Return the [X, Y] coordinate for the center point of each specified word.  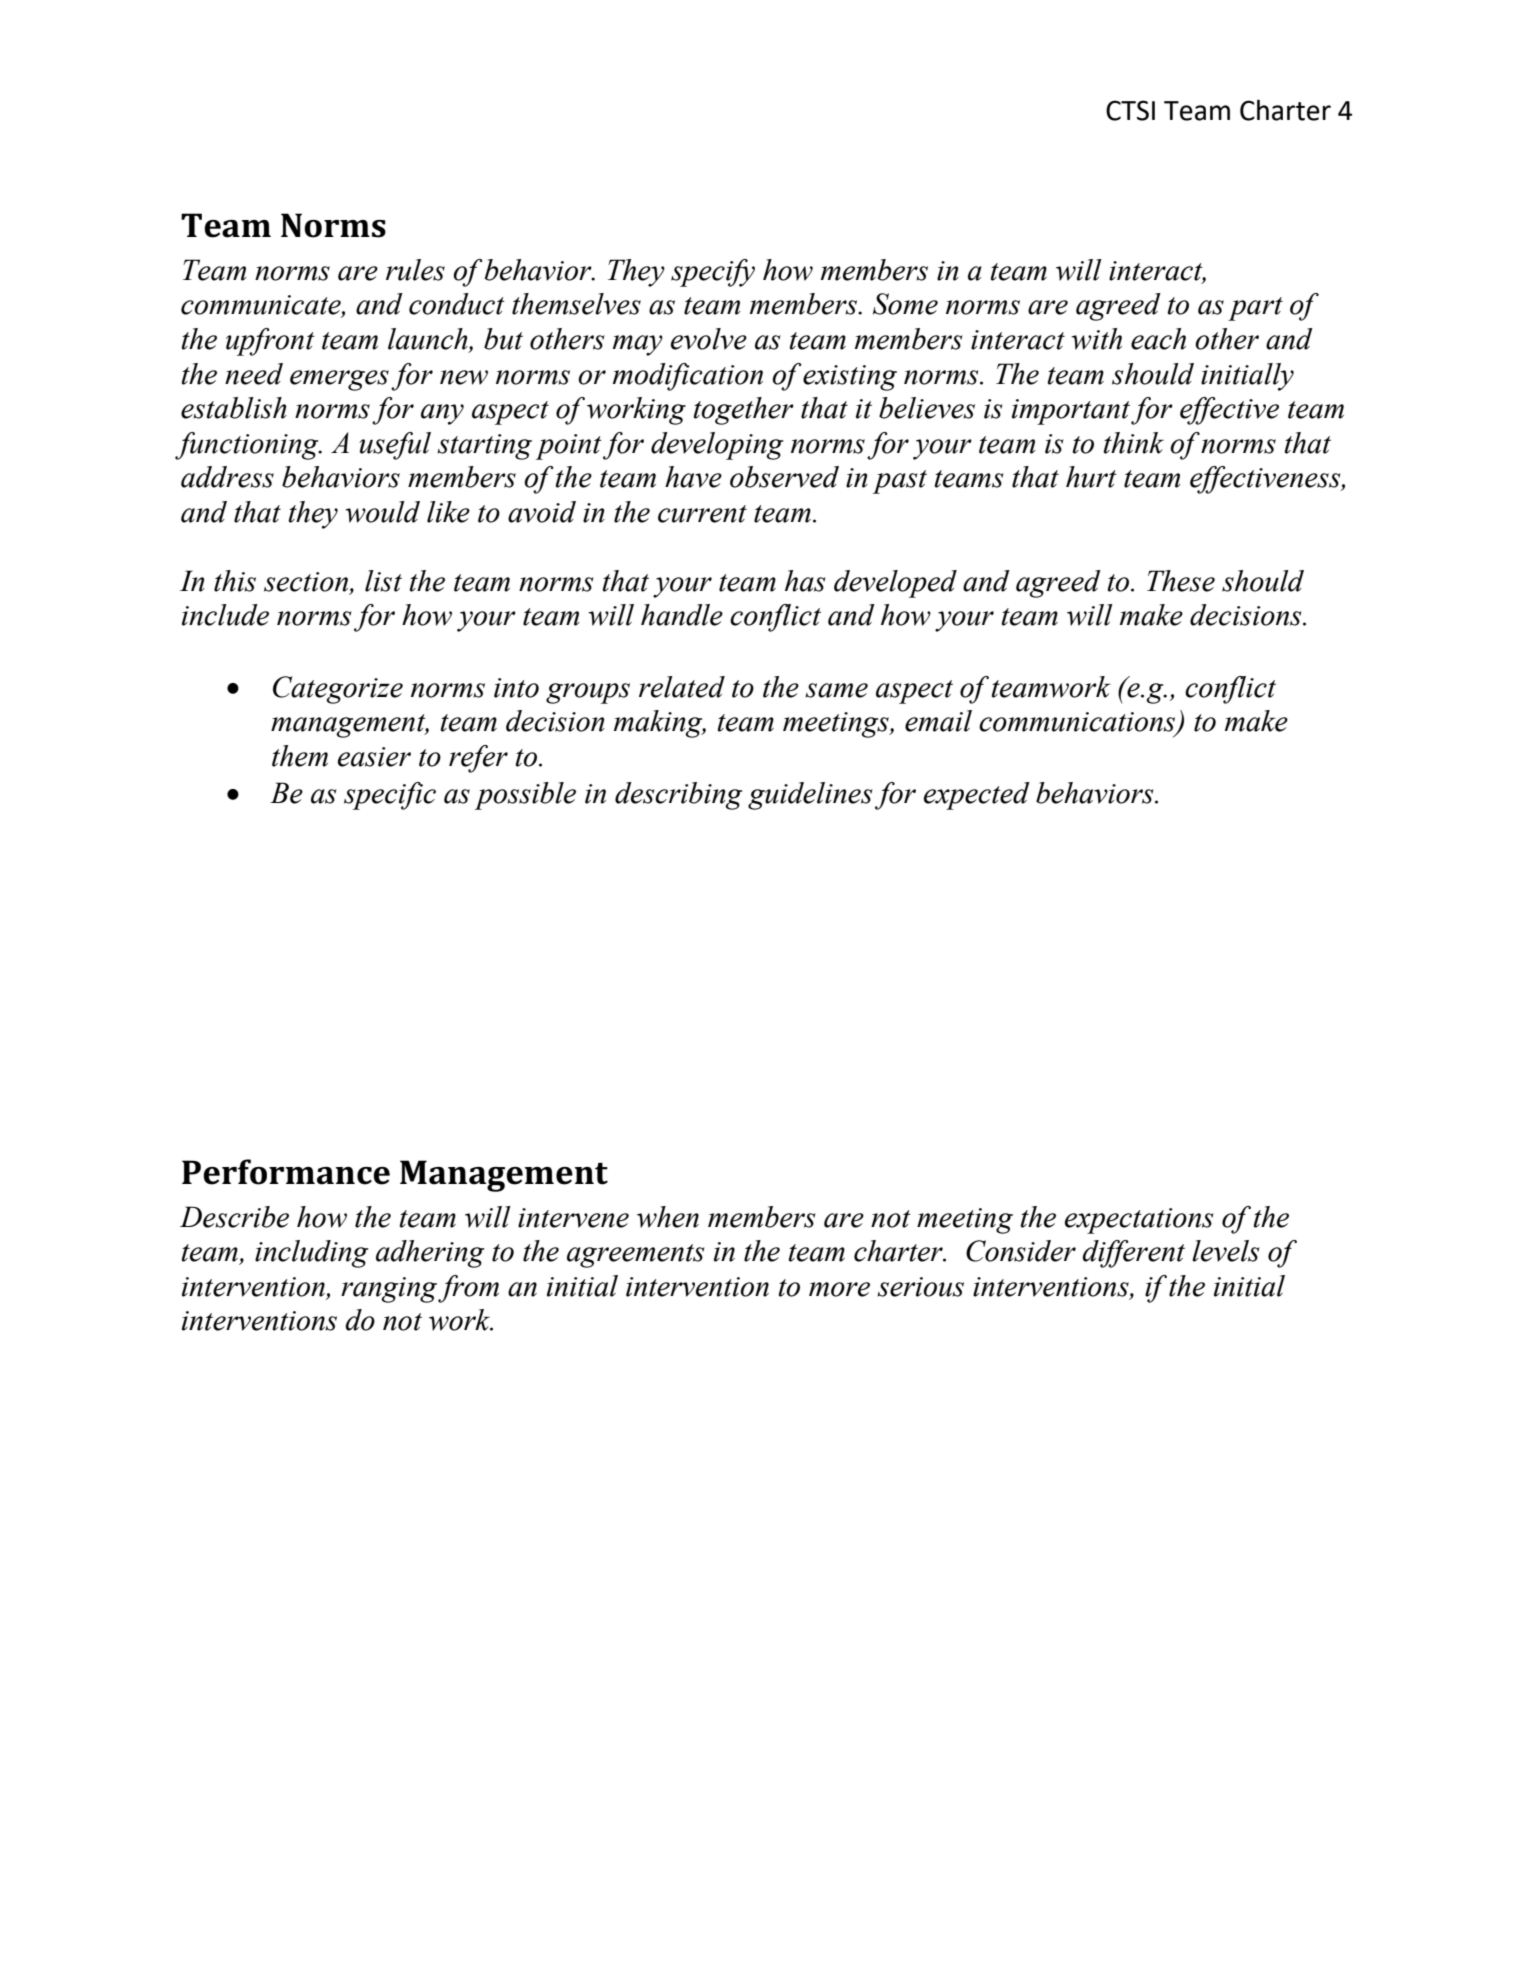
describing [679, 796]
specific [390, 796]
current [702, 514]
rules [415, 270]
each [1158, 339]
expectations [1139, 1221]
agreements [635, 1256]
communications [1078, 723]
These [1181, 581]
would [383, 512]
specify [713, 273]
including [312, 1254]
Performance [286, 1172]
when [668, 1217]
